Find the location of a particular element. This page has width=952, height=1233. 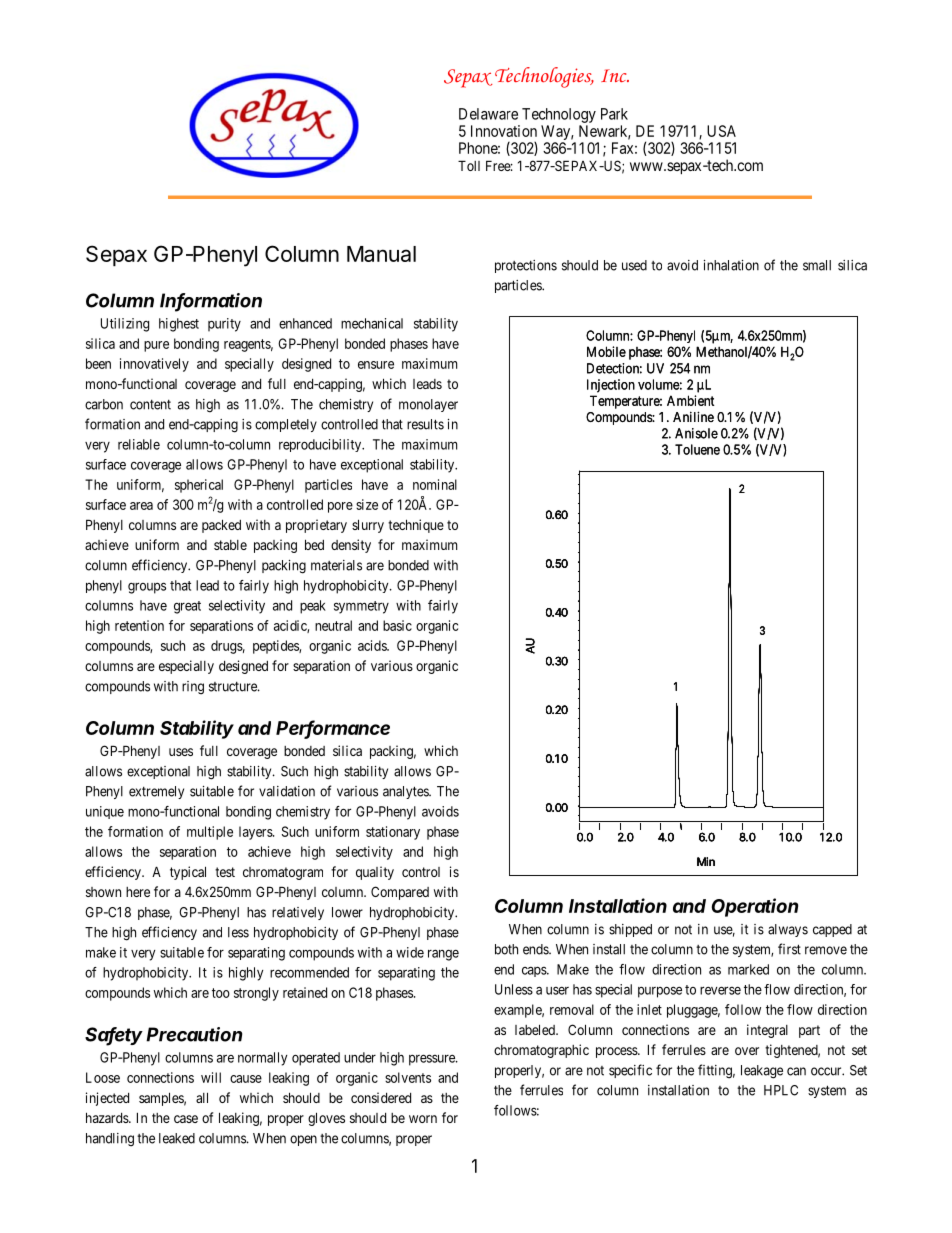

typical is located at coordinates (188, 873).
